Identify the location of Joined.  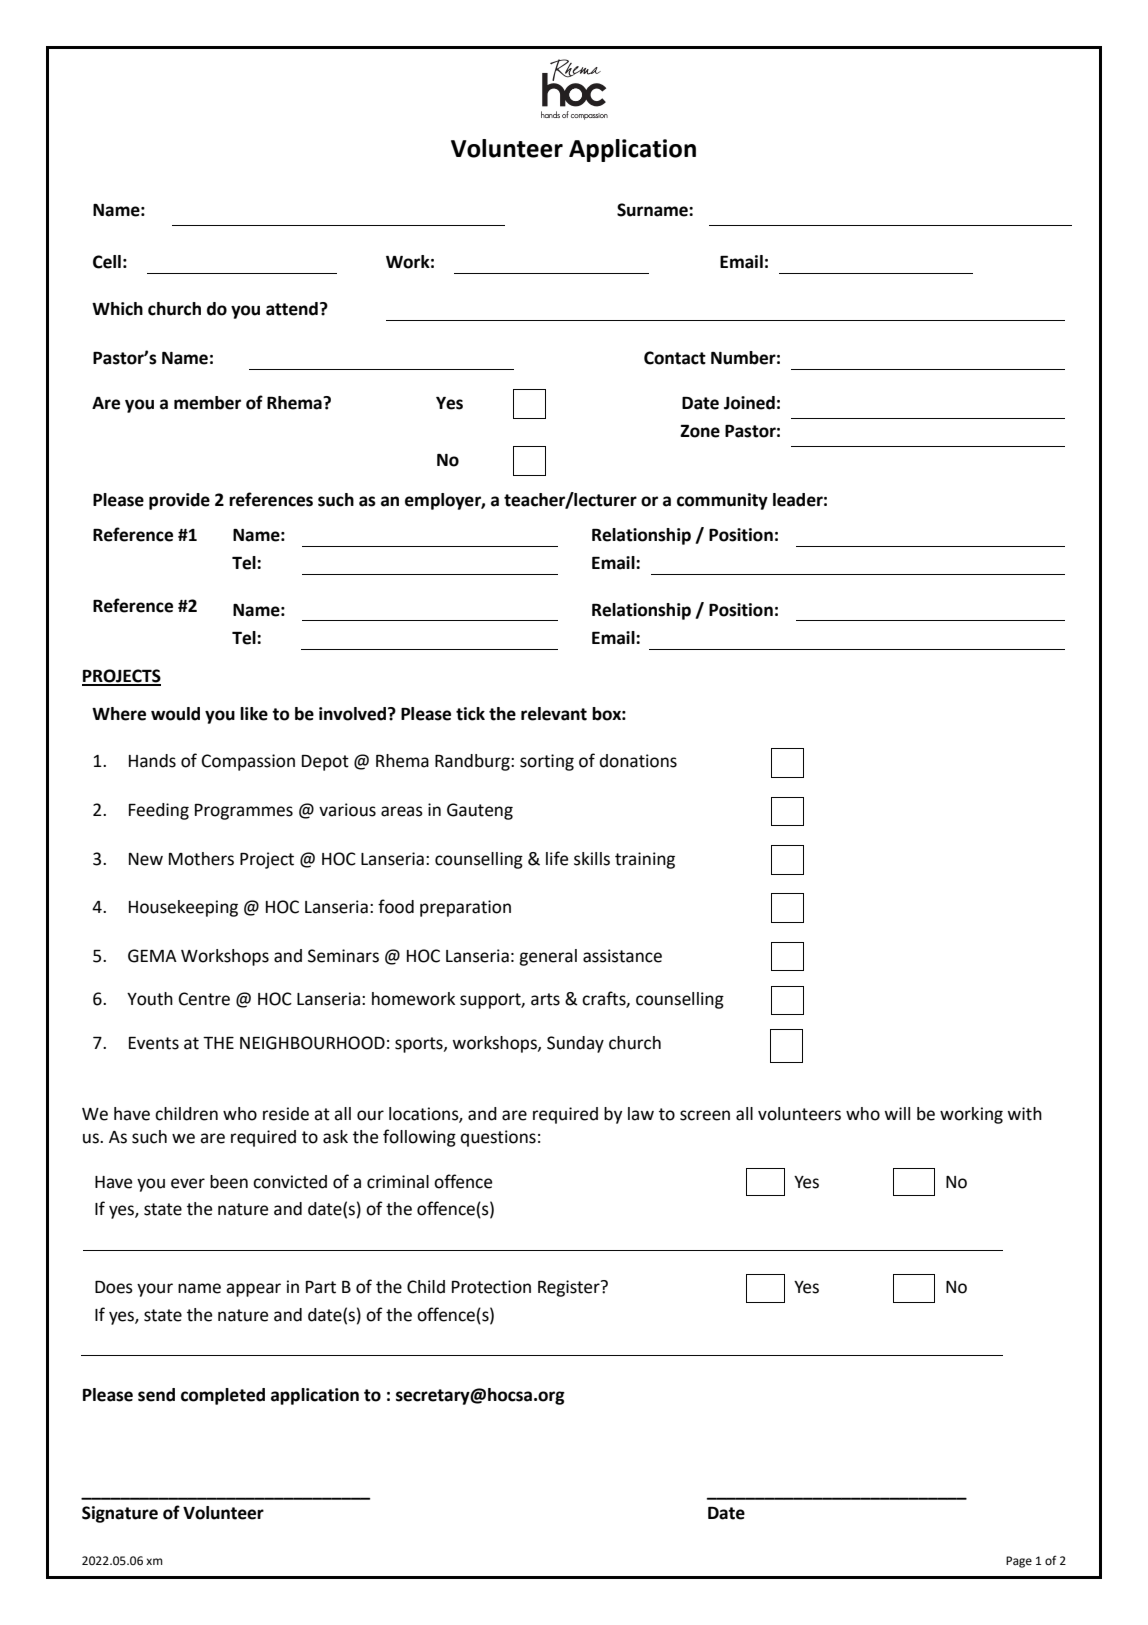
(749, 403).
